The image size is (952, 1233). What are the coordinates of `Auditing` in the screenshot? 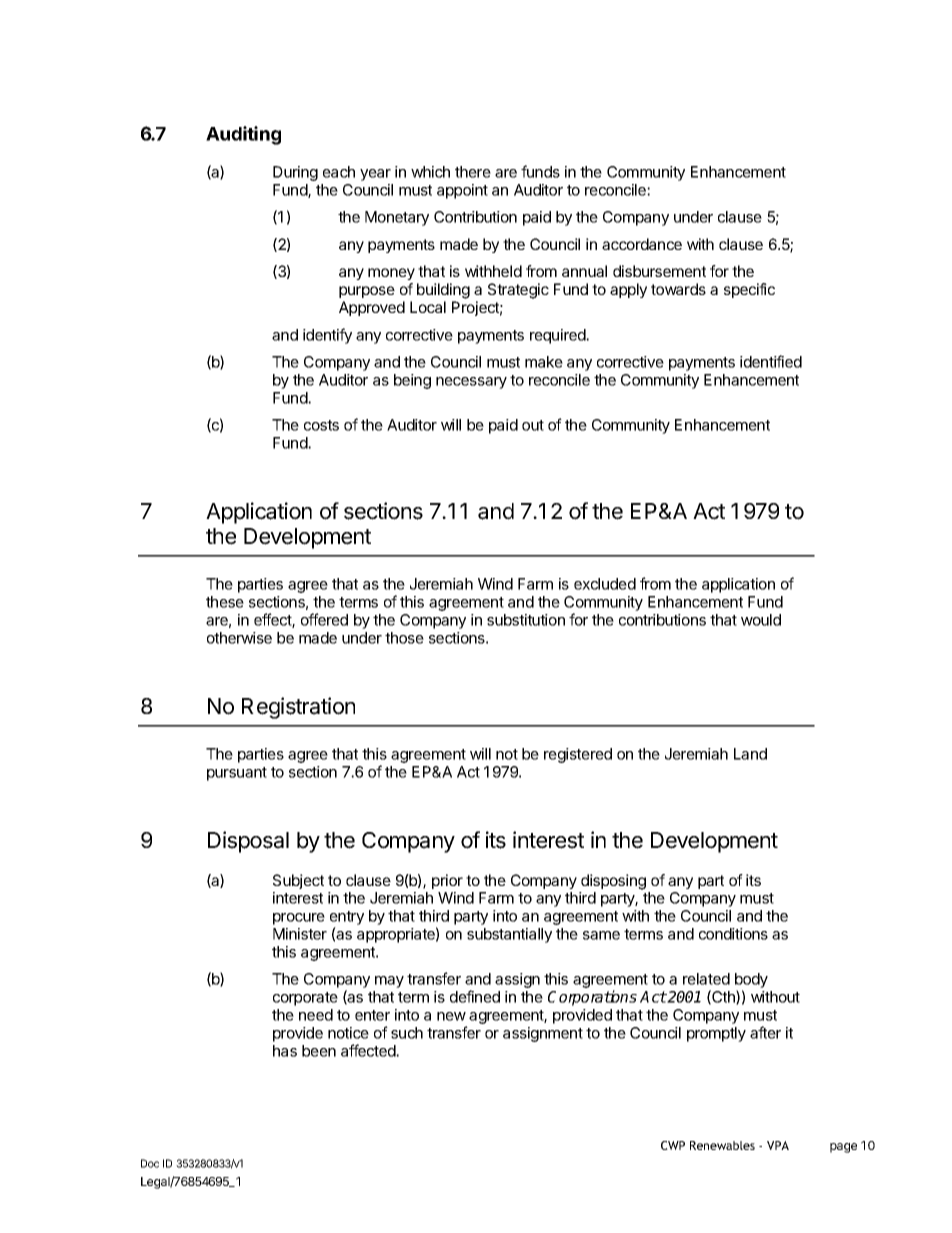 It's located at (243, 135).
